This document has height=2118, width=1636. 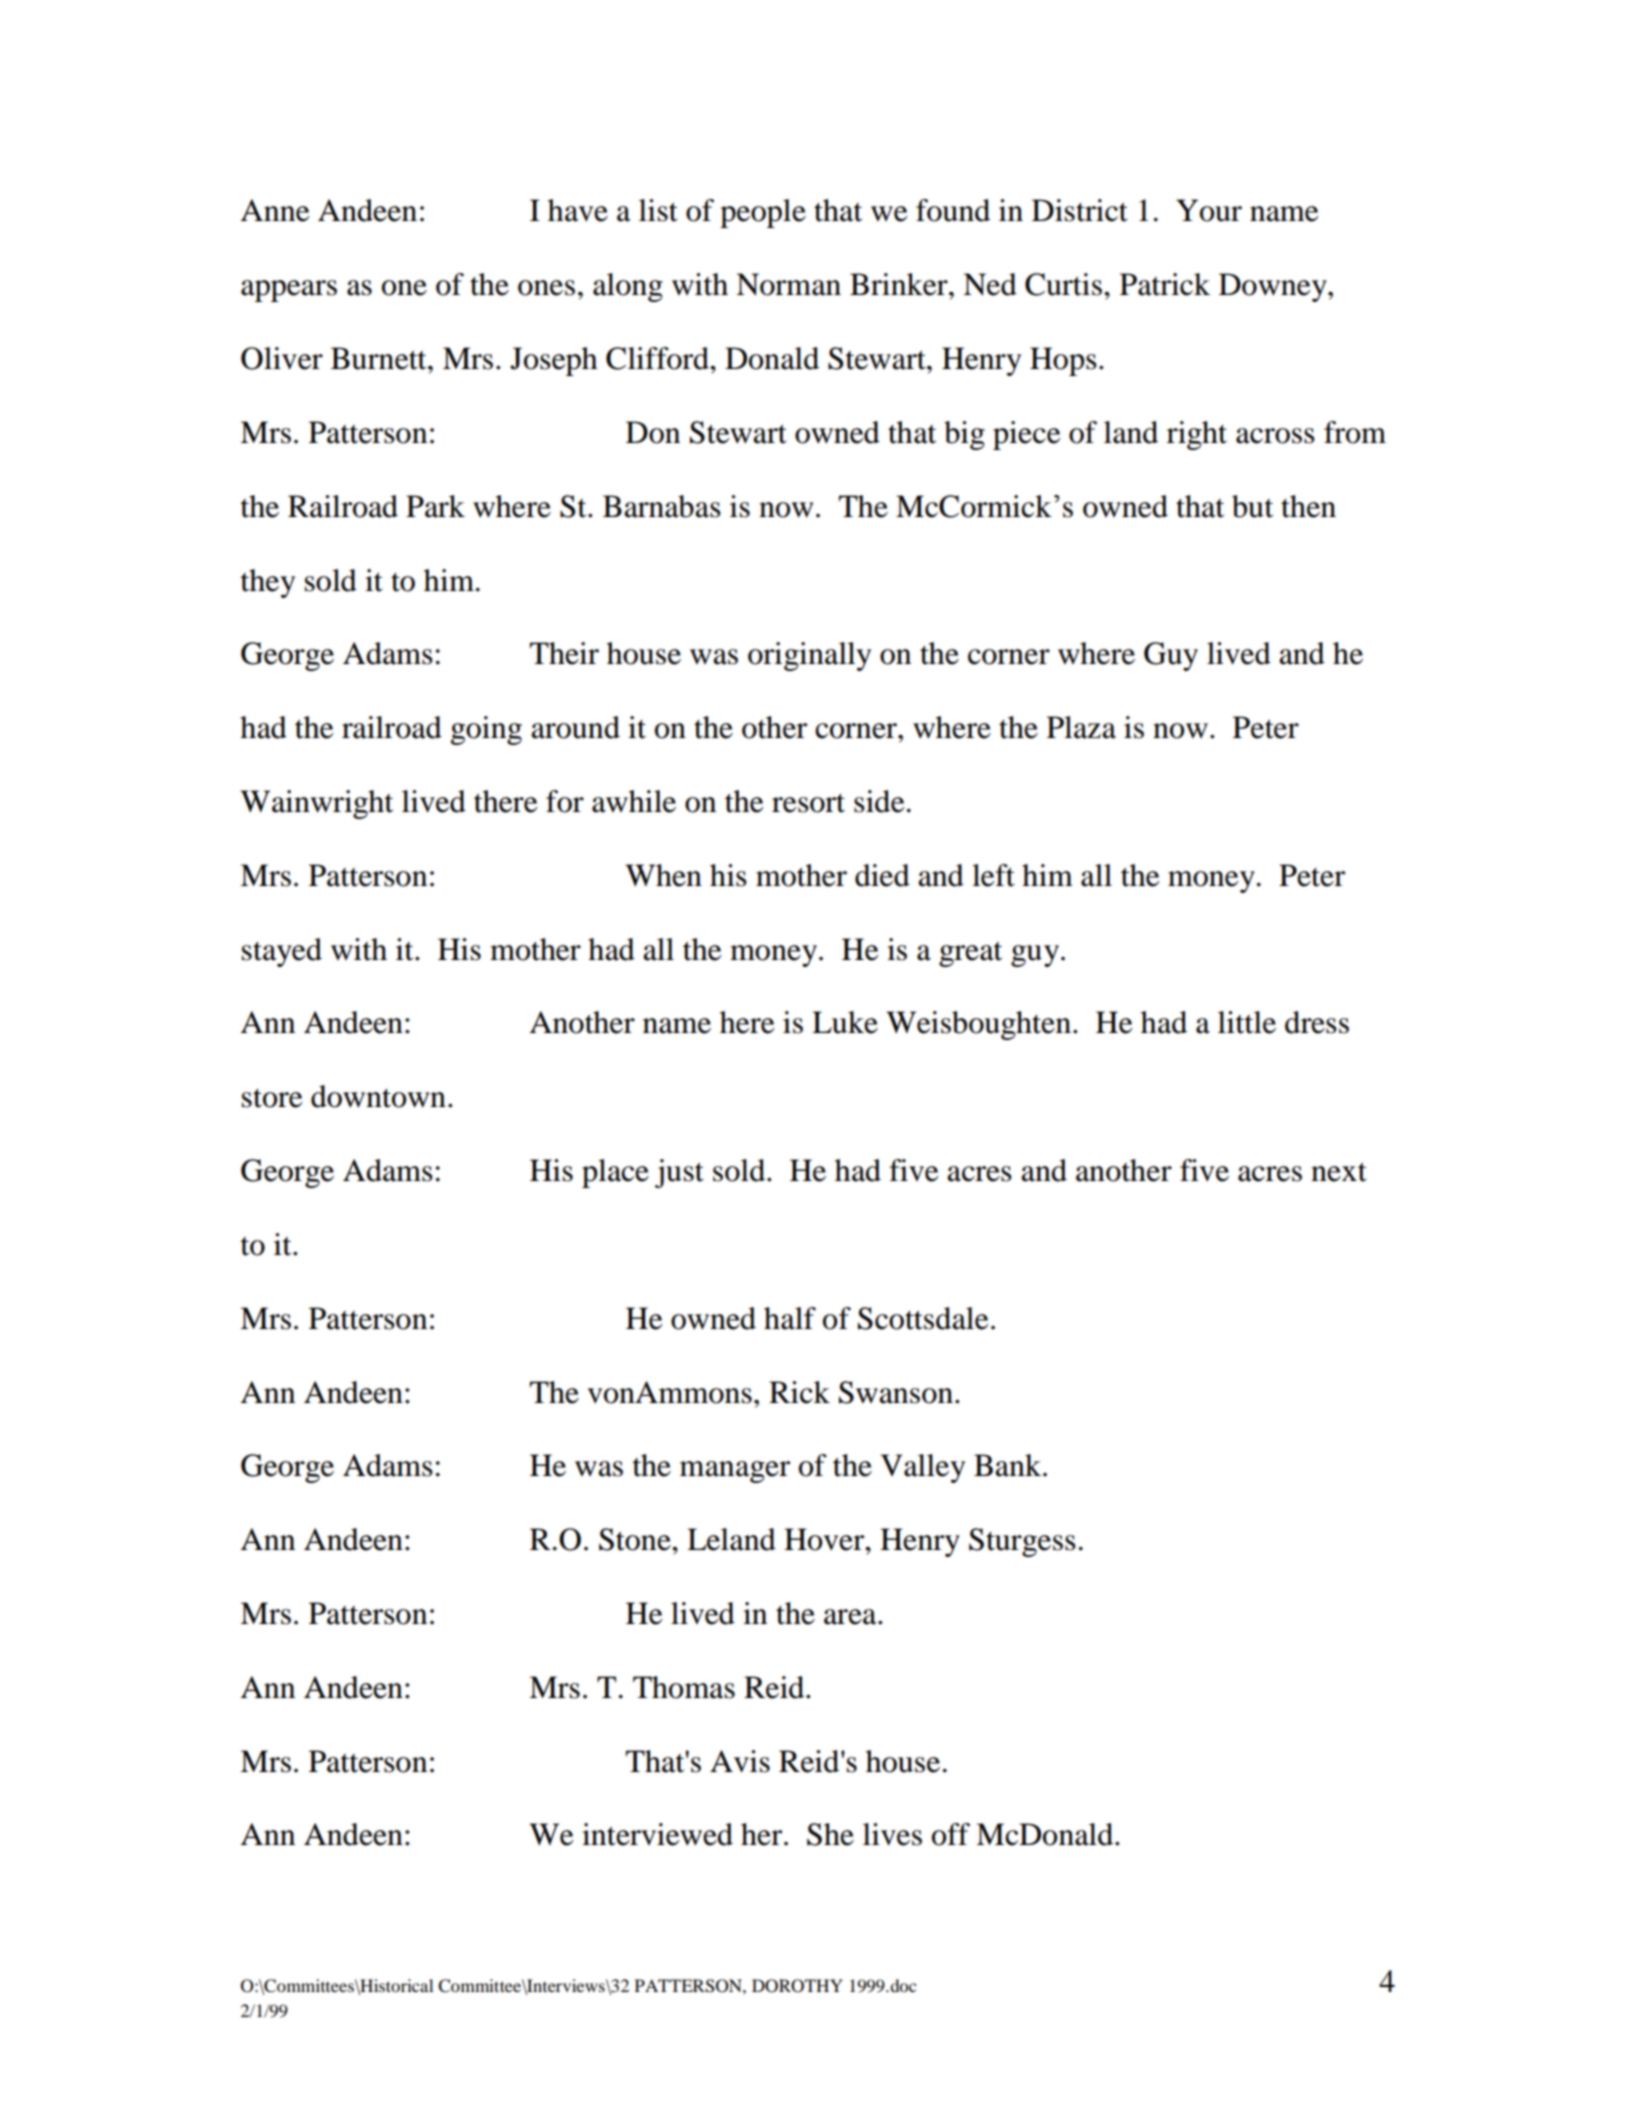 I want to click on interviewed, so click(x=657, y=1834).
